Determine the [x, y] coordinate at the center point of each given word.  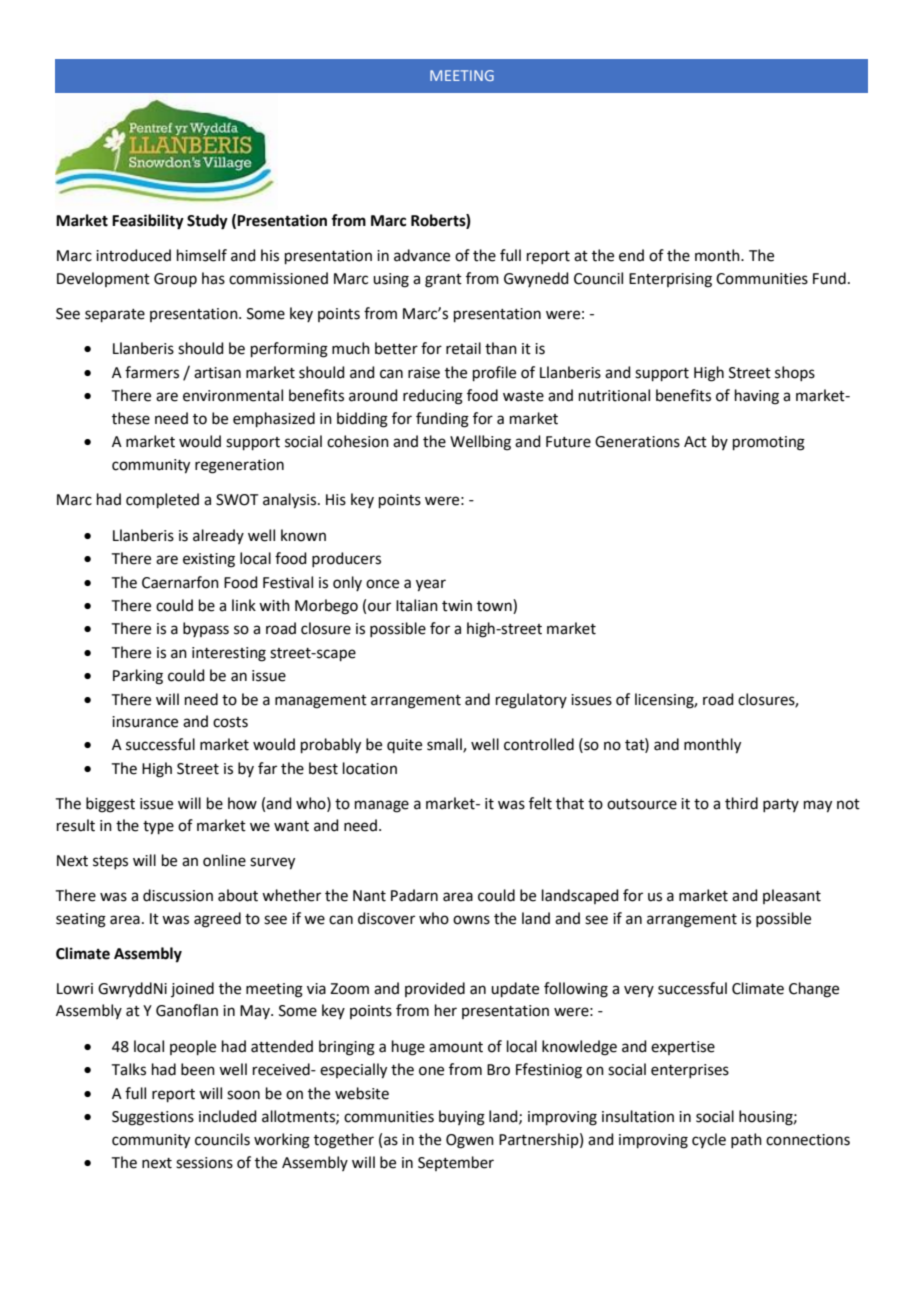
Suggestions [153, 1118]
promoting [769, 443]
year [431, 585]
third [741, 803]
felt [540, 803]
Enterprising [670, 280]
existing [209, 560]
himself [202, 255]
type [158, 828]
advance [422, 255]
